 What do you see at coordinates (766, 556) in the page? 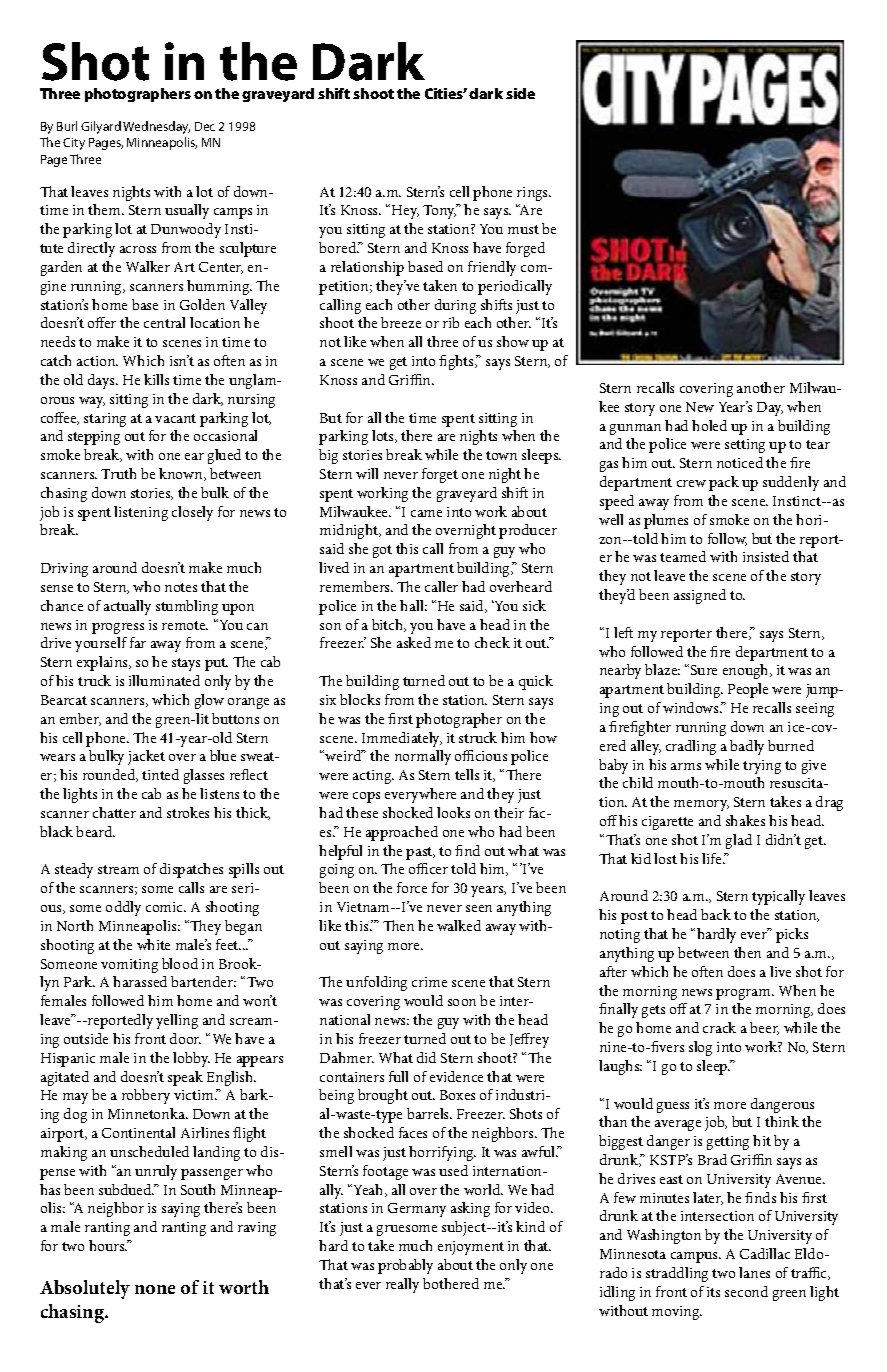
I see `insisted` at bounding box center [766, 556].
